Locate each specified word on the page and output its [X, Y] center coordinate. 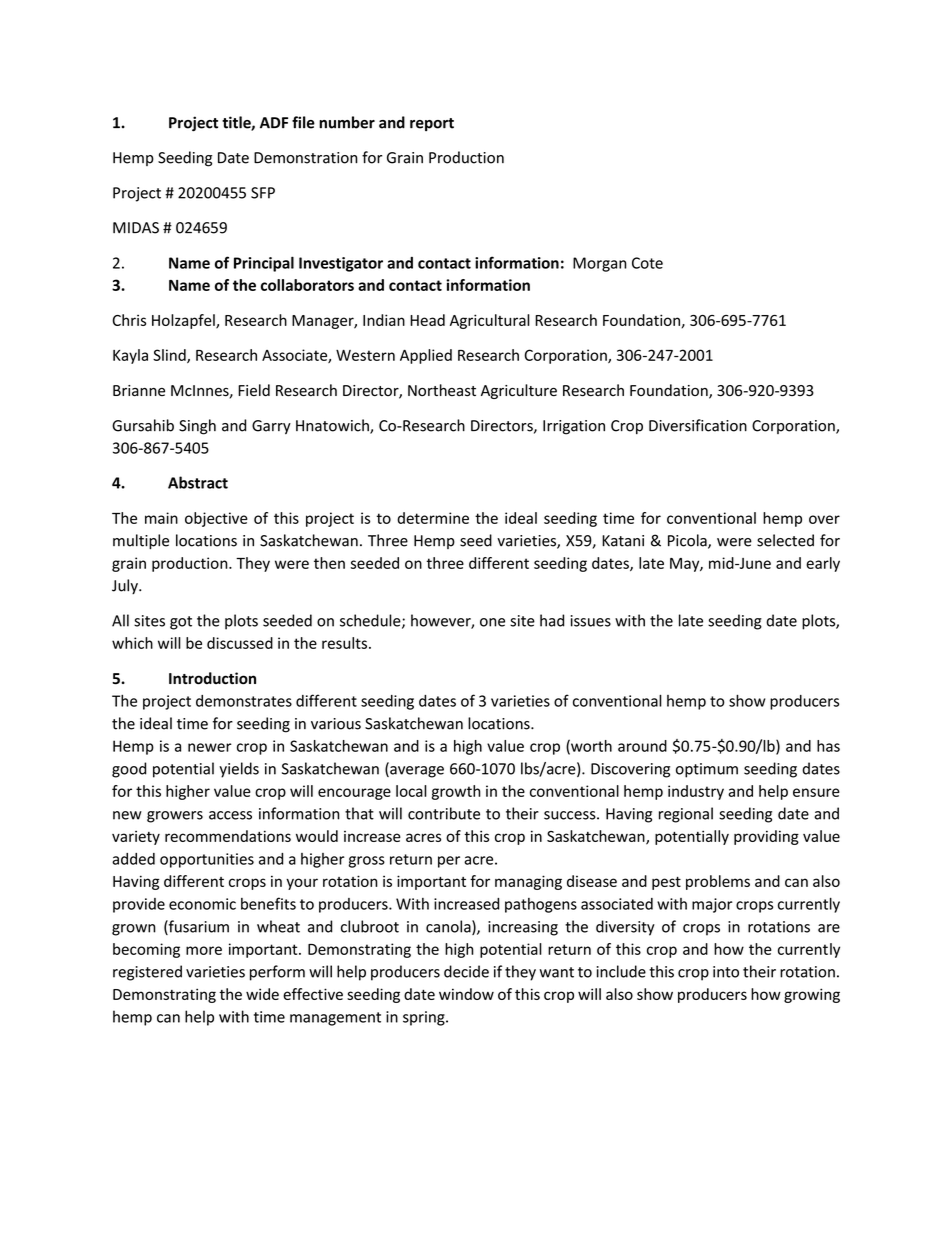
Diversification [698, 425]
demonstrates [244, 701]
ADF [274, 123]
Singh [197, 427]
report [432, 124]
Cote [647, 263]
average [416, 772]
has [828, 746]
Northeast [442, 390]
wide [262, 994]
